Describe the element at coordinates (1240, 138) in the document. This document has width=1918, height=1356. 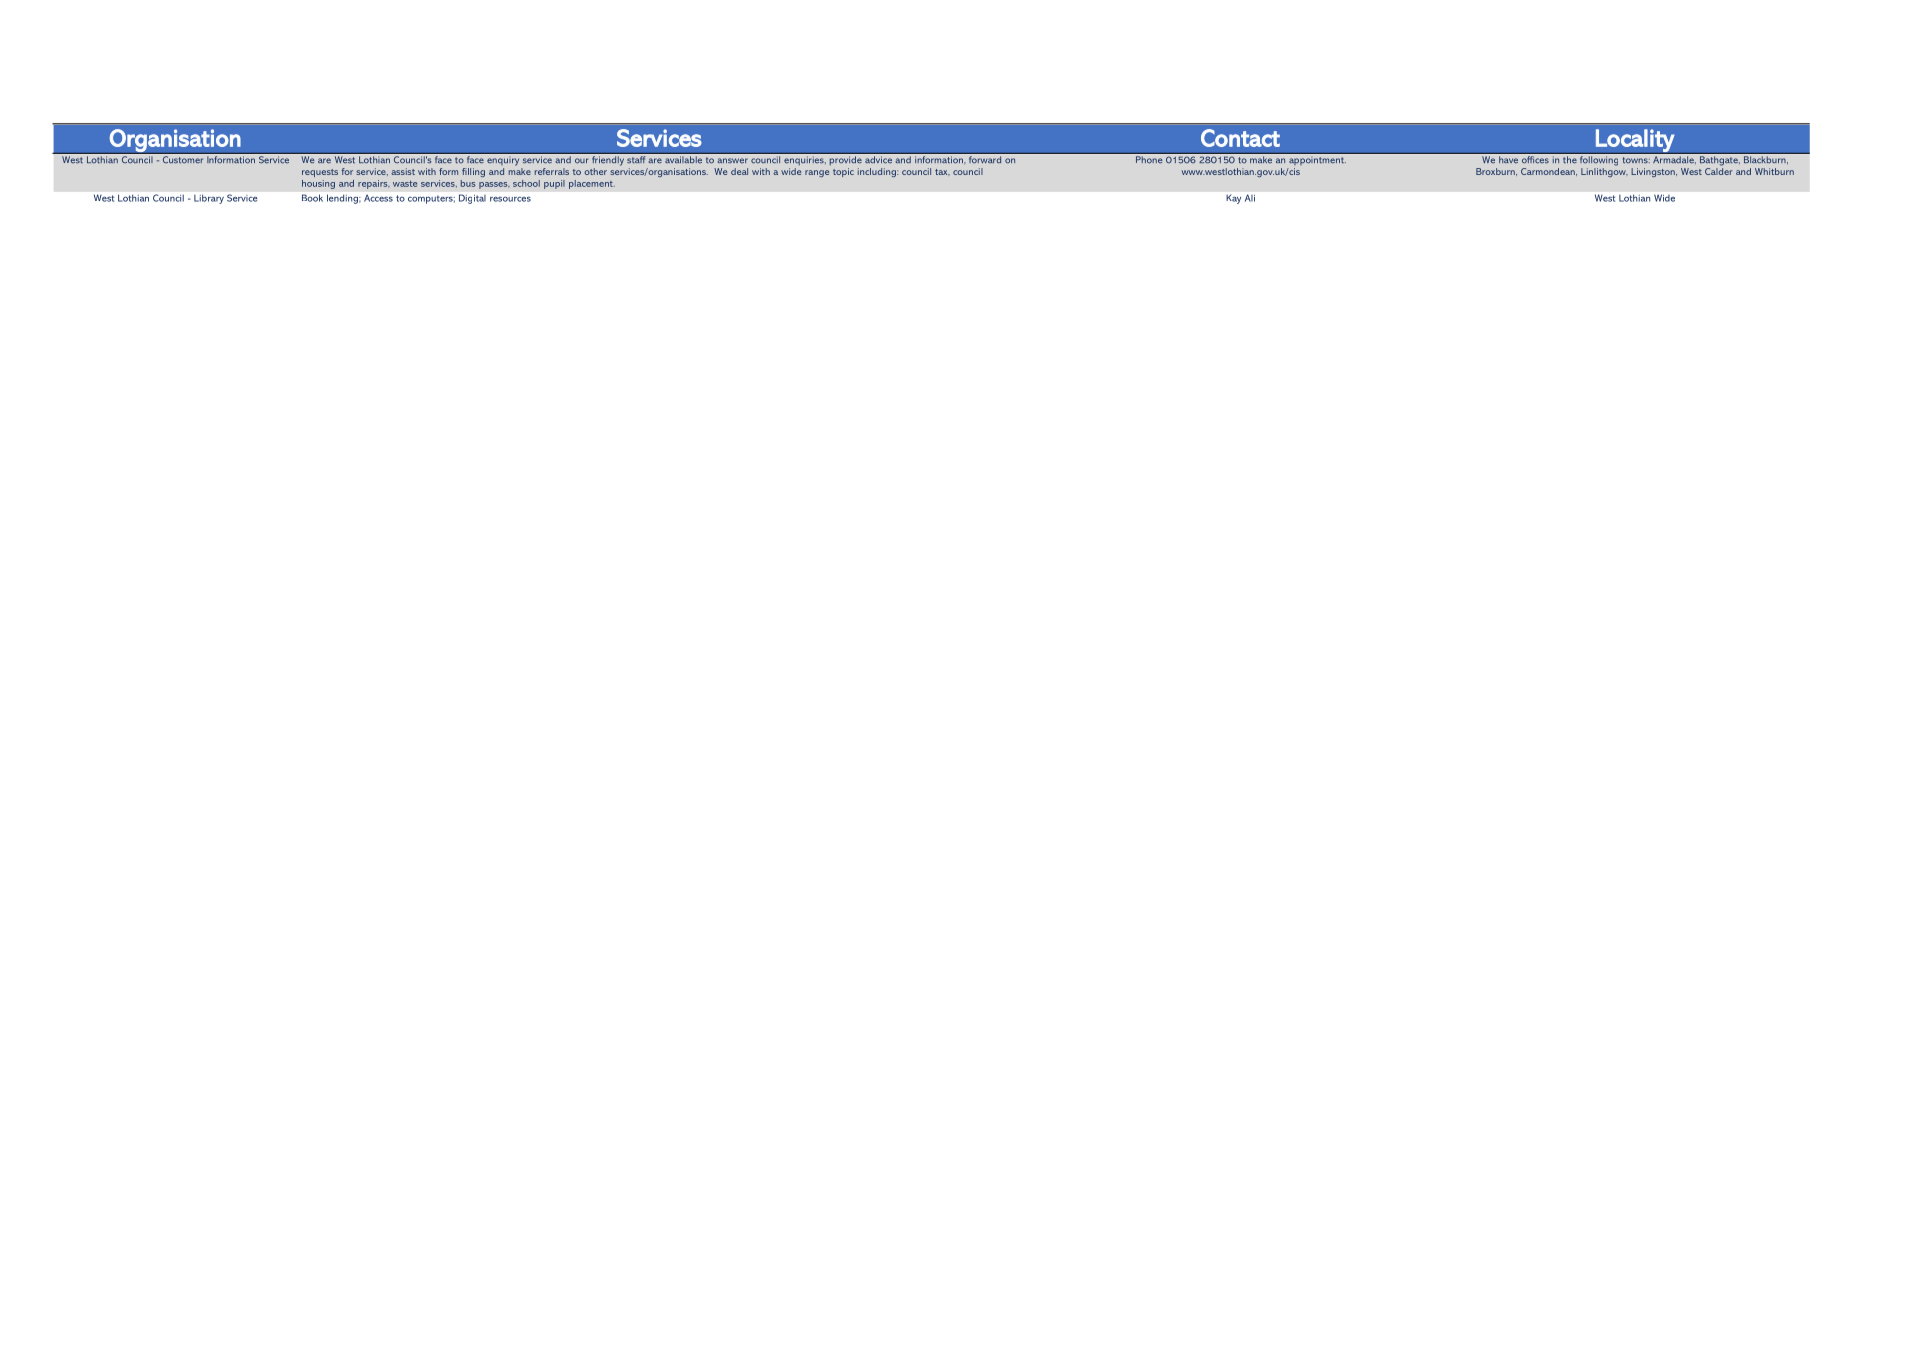
I see `Contact` at that location.
